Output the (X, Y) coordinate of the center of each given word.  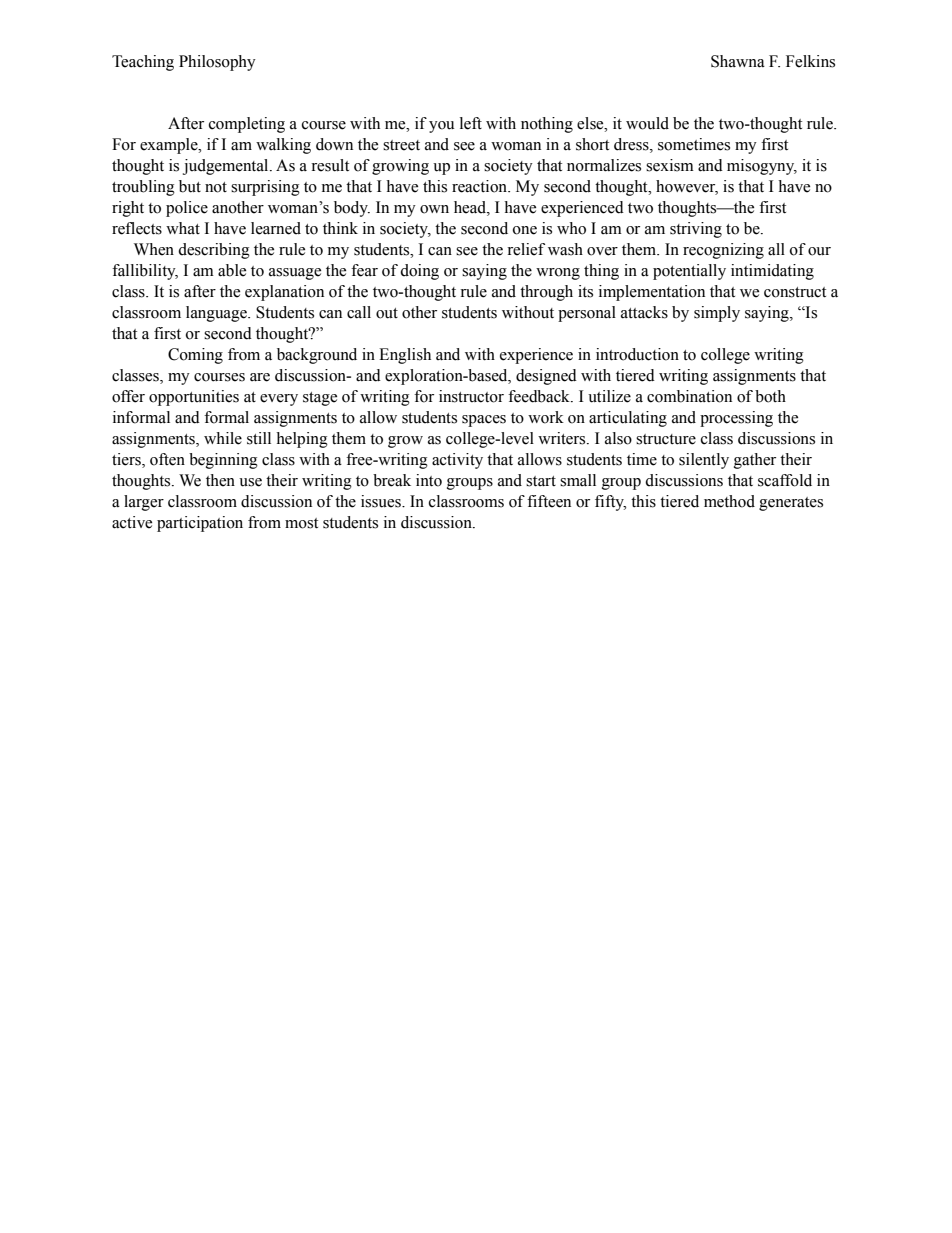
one (525, 230)
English (405, 356)
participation (200, 524)
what (183, 228)
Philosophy (217, 63)
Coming (195, 356)
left (471, 123)
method (729, 501)
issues (382, 501)
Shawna (738, 61)
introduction (637, 354)
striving (696, 230)
